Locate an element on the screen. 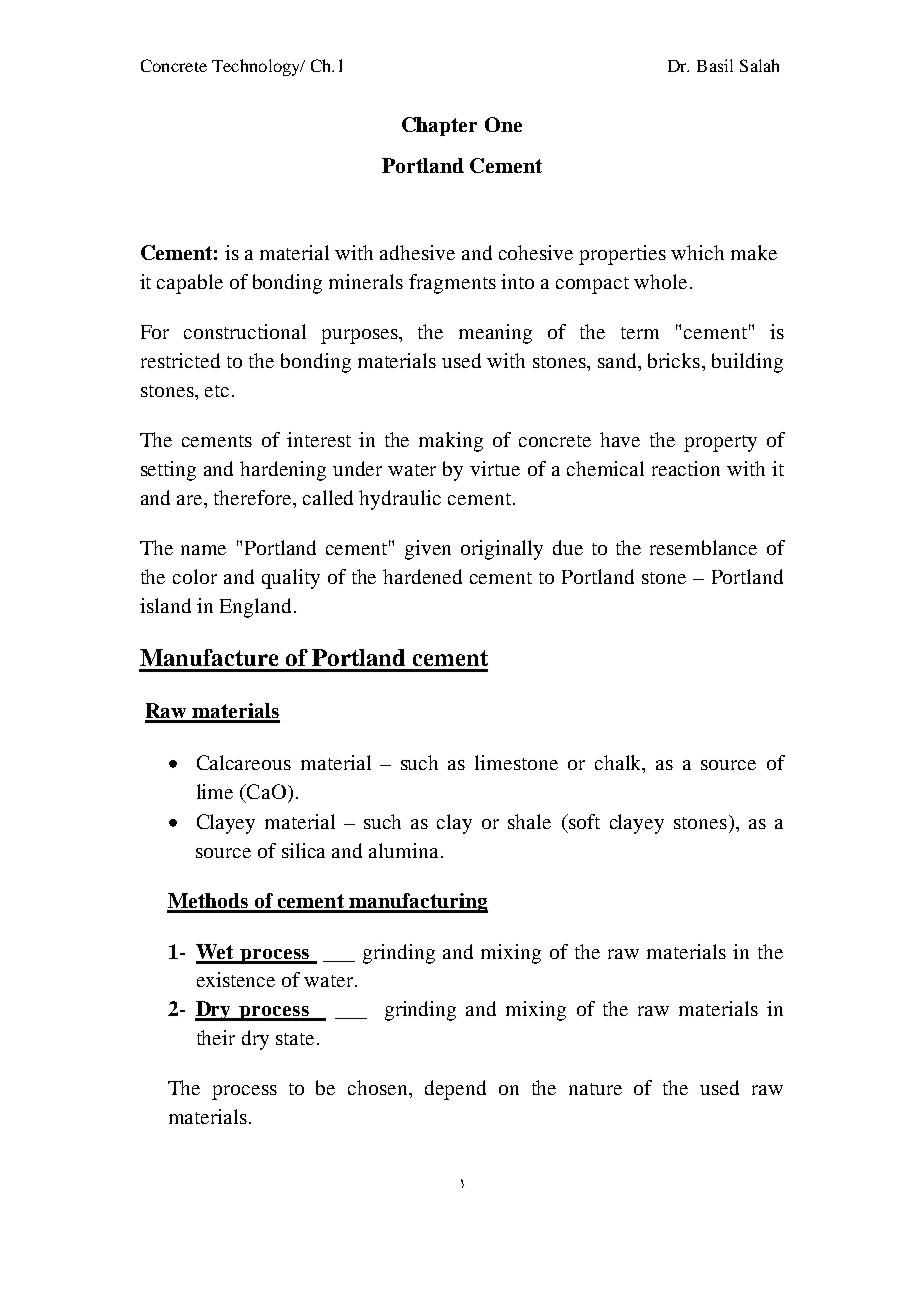  making is located at coordinates (451, 442).
